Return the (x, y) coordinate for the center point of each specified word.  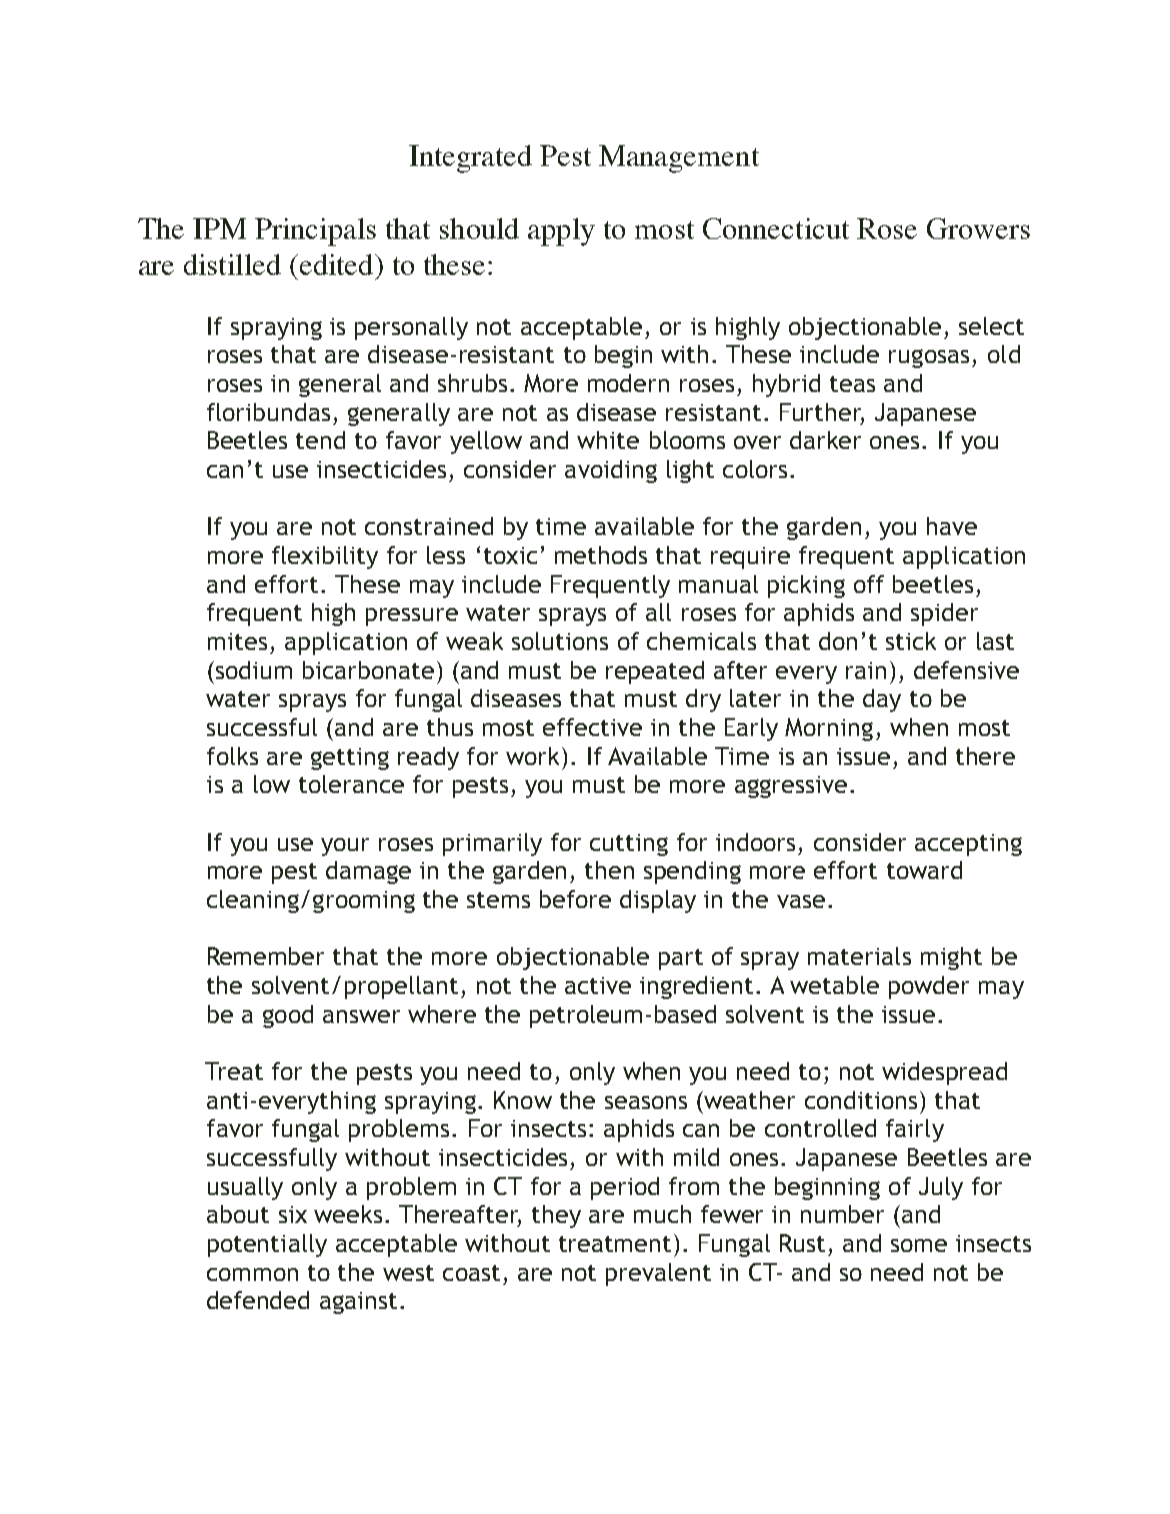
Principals (315, 232)
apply (561, 232)
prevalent (658, 1274)
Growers (978, 228)
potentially (267, 1245)
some (919, 1245)
